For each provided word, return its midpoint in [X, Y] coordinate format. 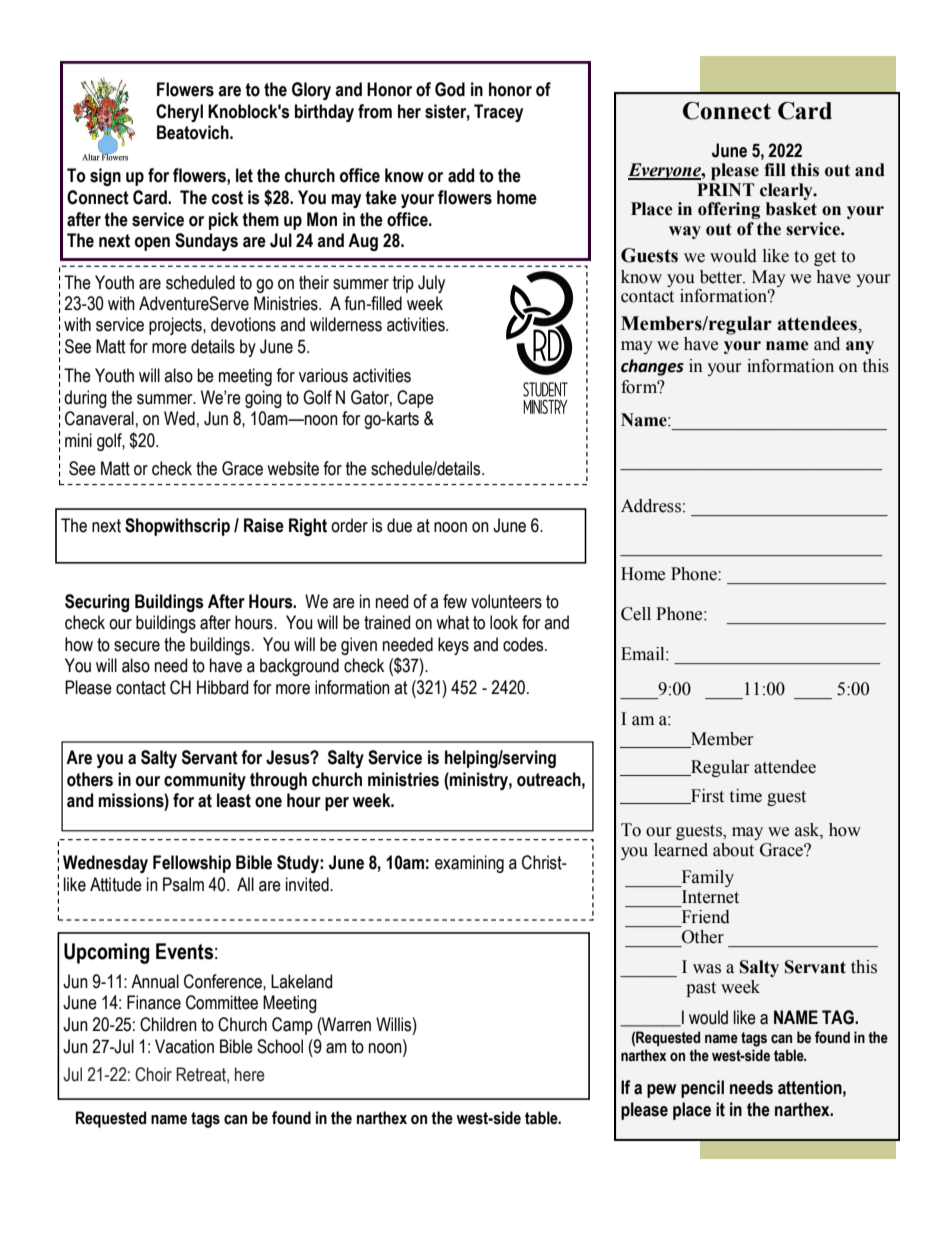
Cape [415, 399]
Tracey [498, 113]
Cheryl [179, 113]
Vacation [184, 1046]
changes [652, 367]
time [746, 796]
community [205, 781]
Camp [292, 1026]
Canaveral [99, 418]
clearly [787, 191]
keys [453, 646]
